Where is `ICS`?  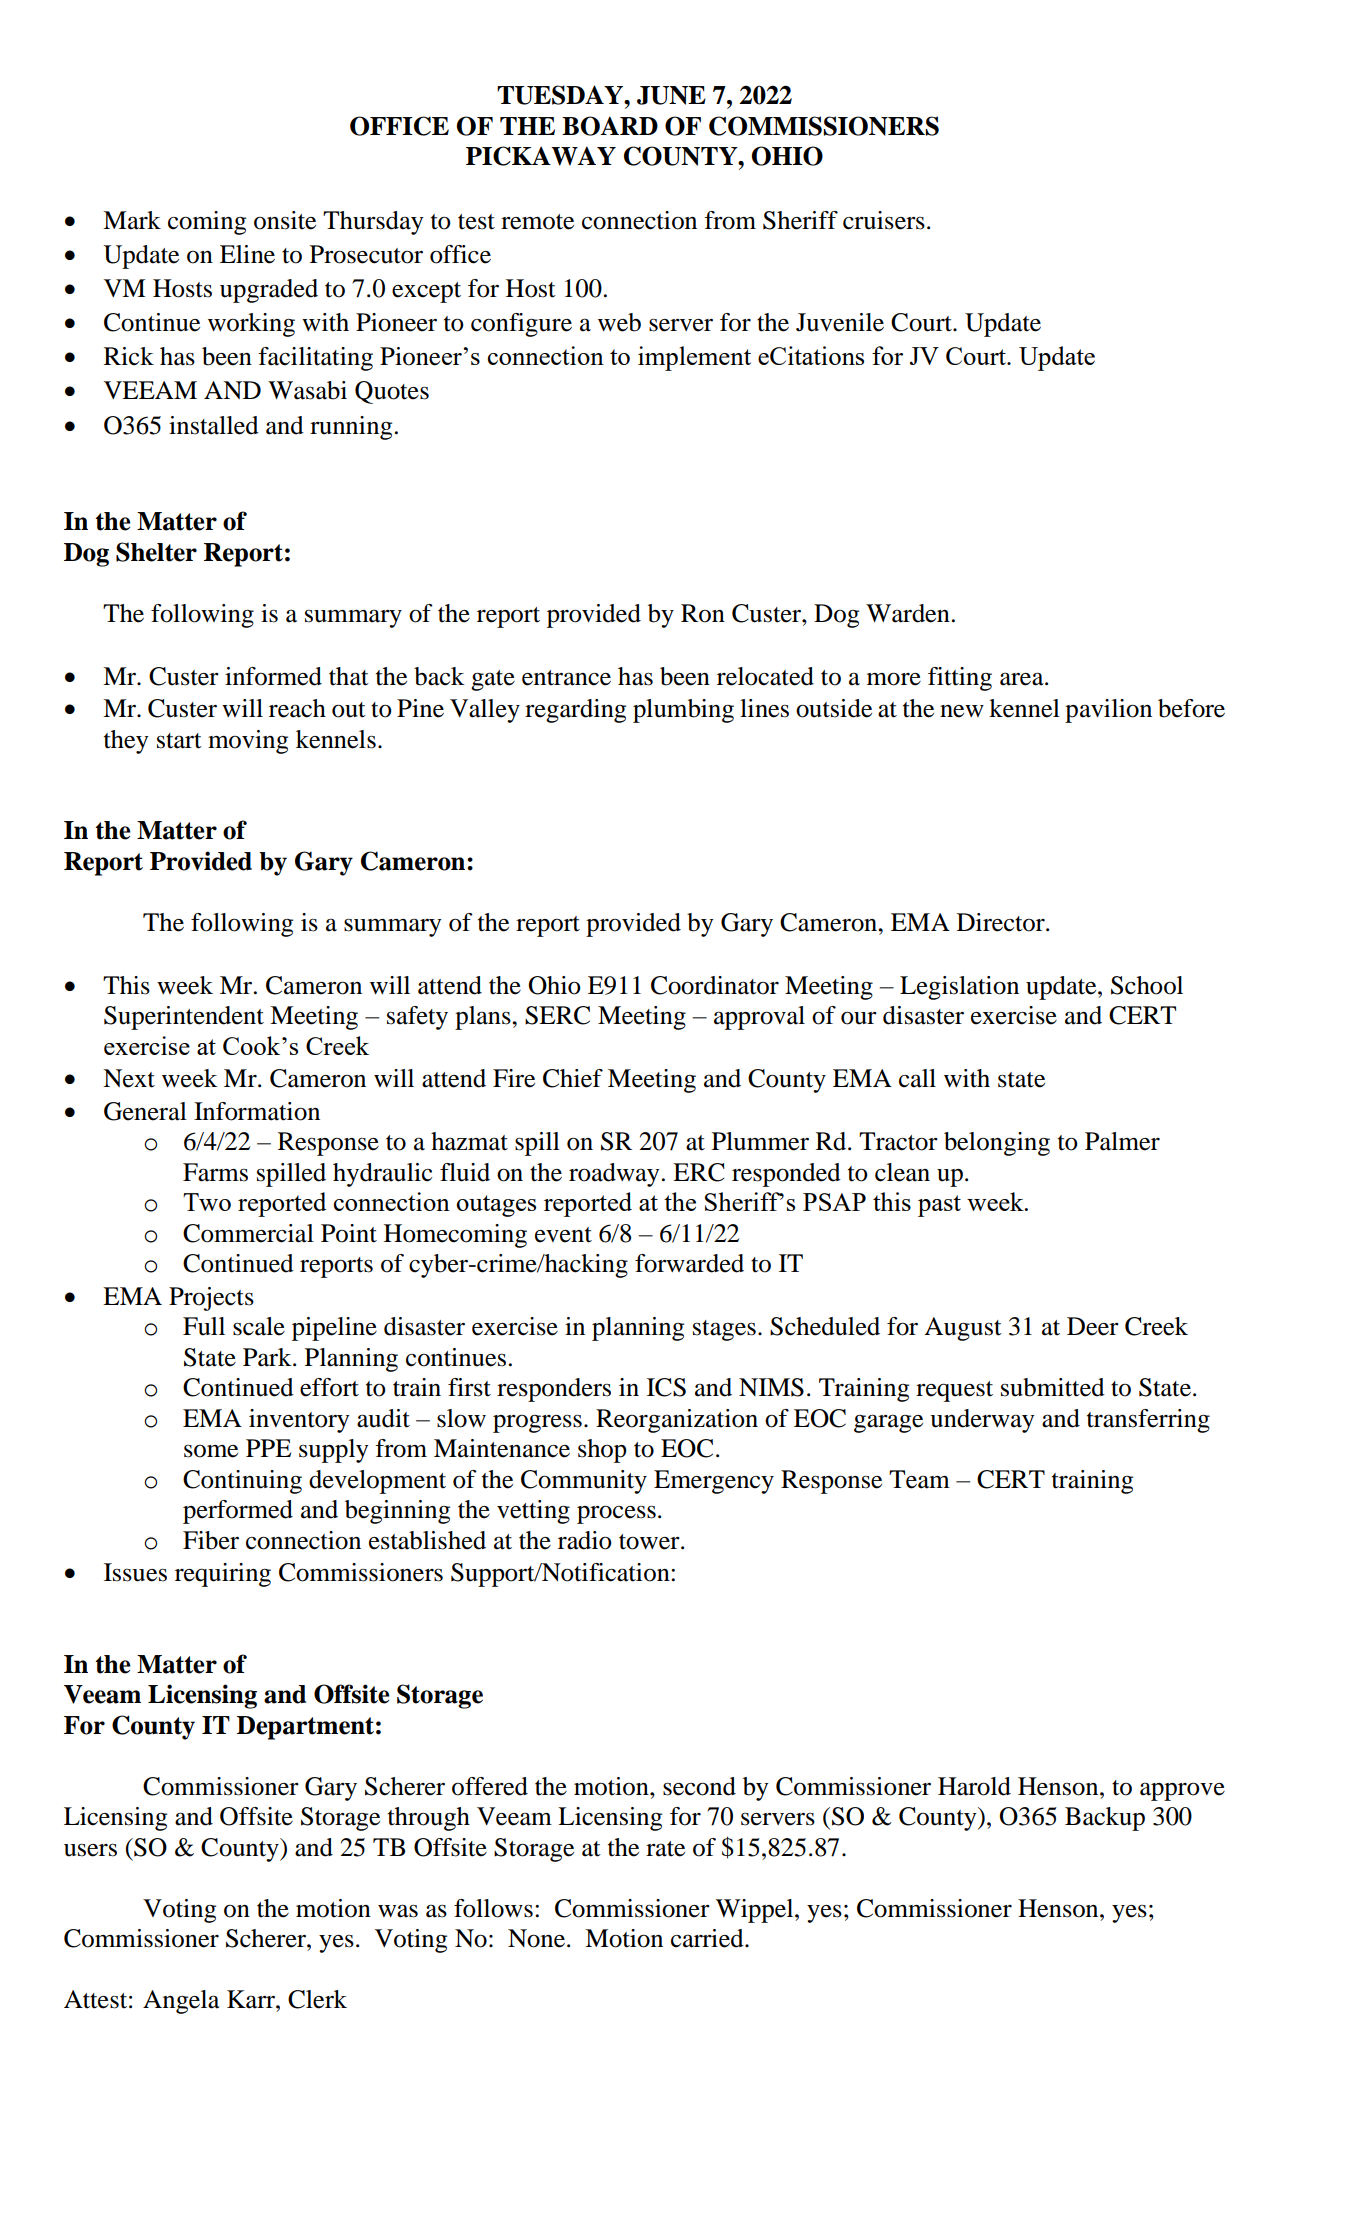
ICS is located at coordinates (666, 1387).
